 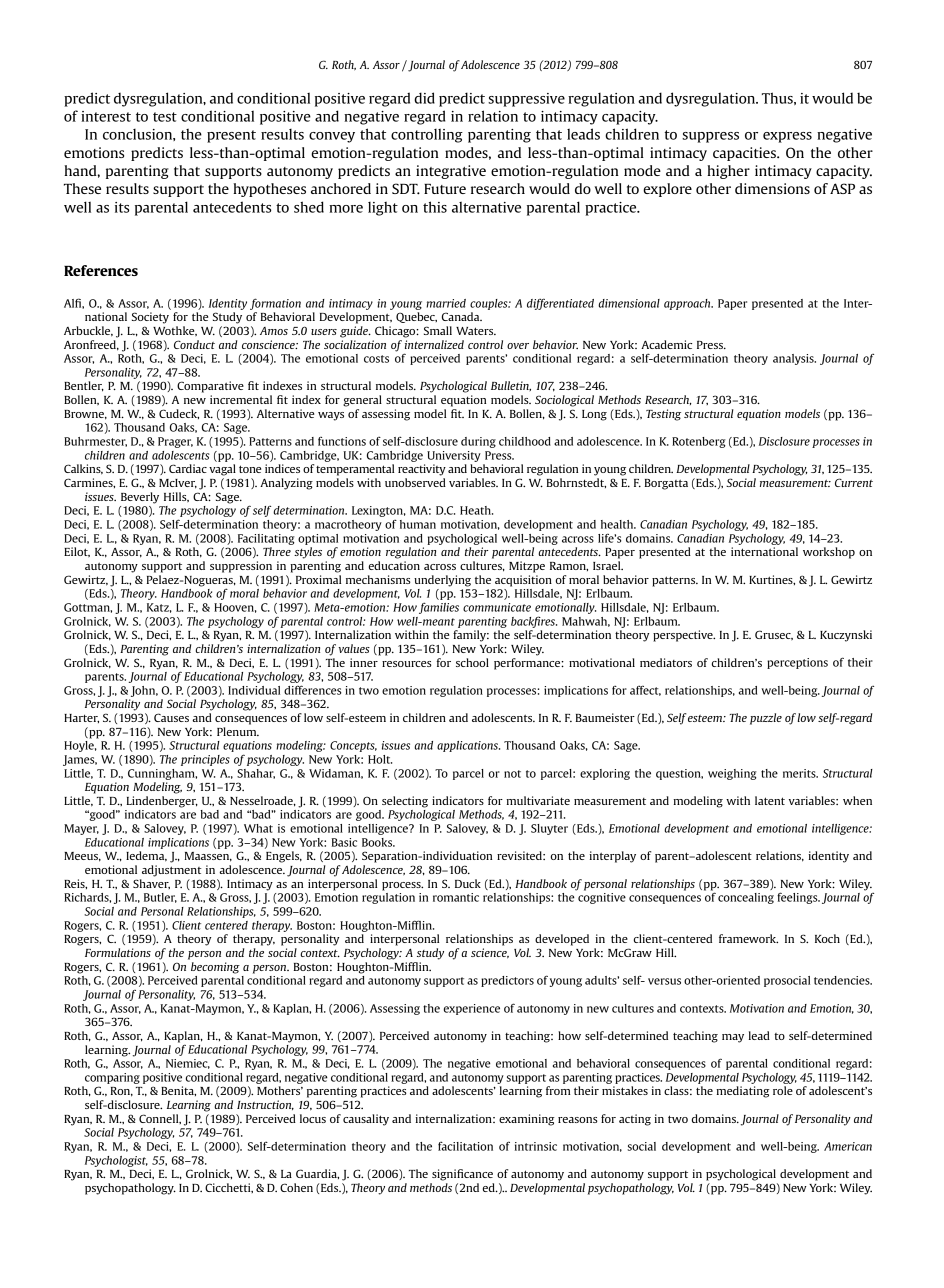 What do you see at coordinates (188, 468) in the screenshot?
I see `Cardiac` at bounding box center [188, 468].
